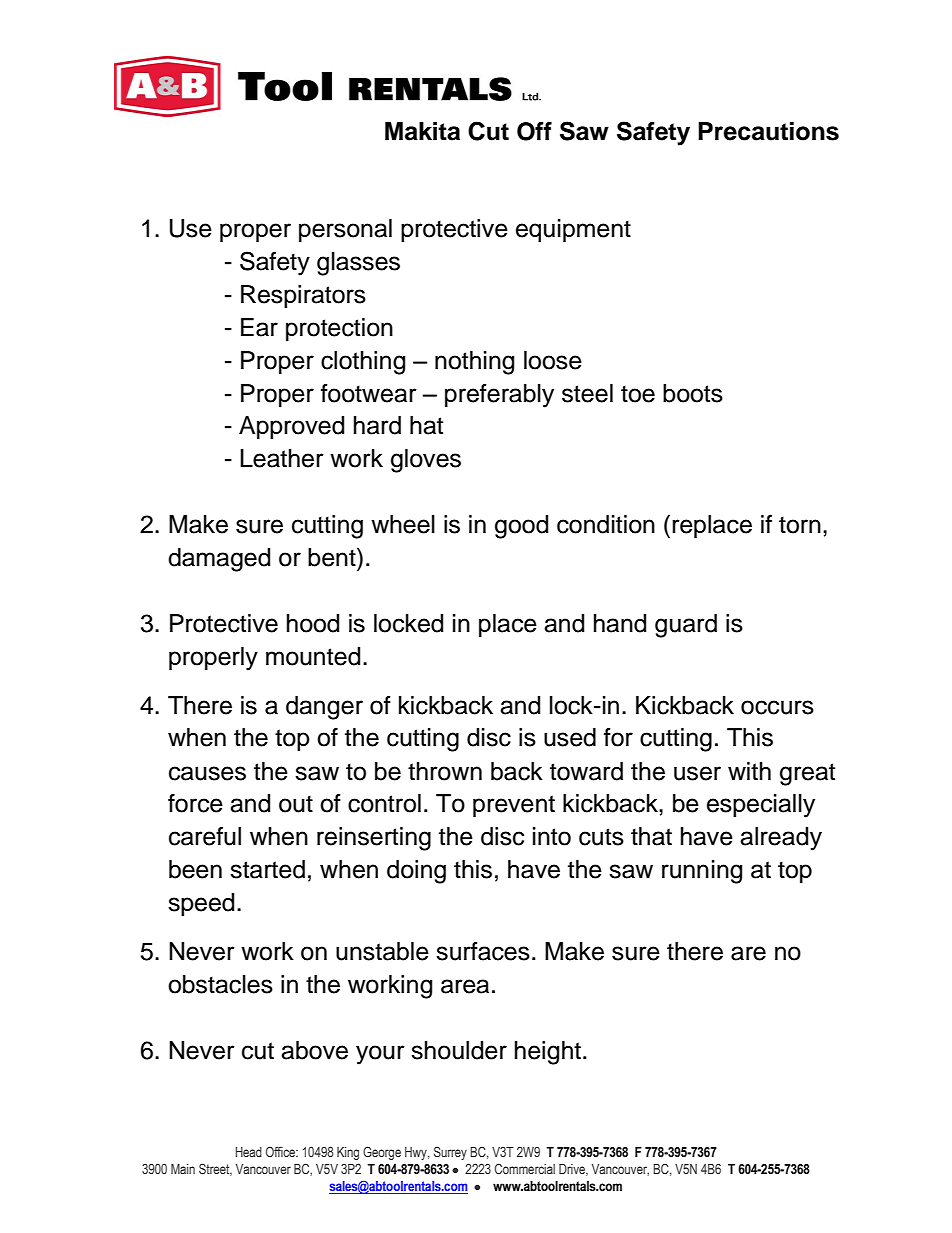 The height and width of the screenshot is (1233, 952). Describe the element at coordinates (525, 1168) in the screenshot. I see `Commercial` at that location.
